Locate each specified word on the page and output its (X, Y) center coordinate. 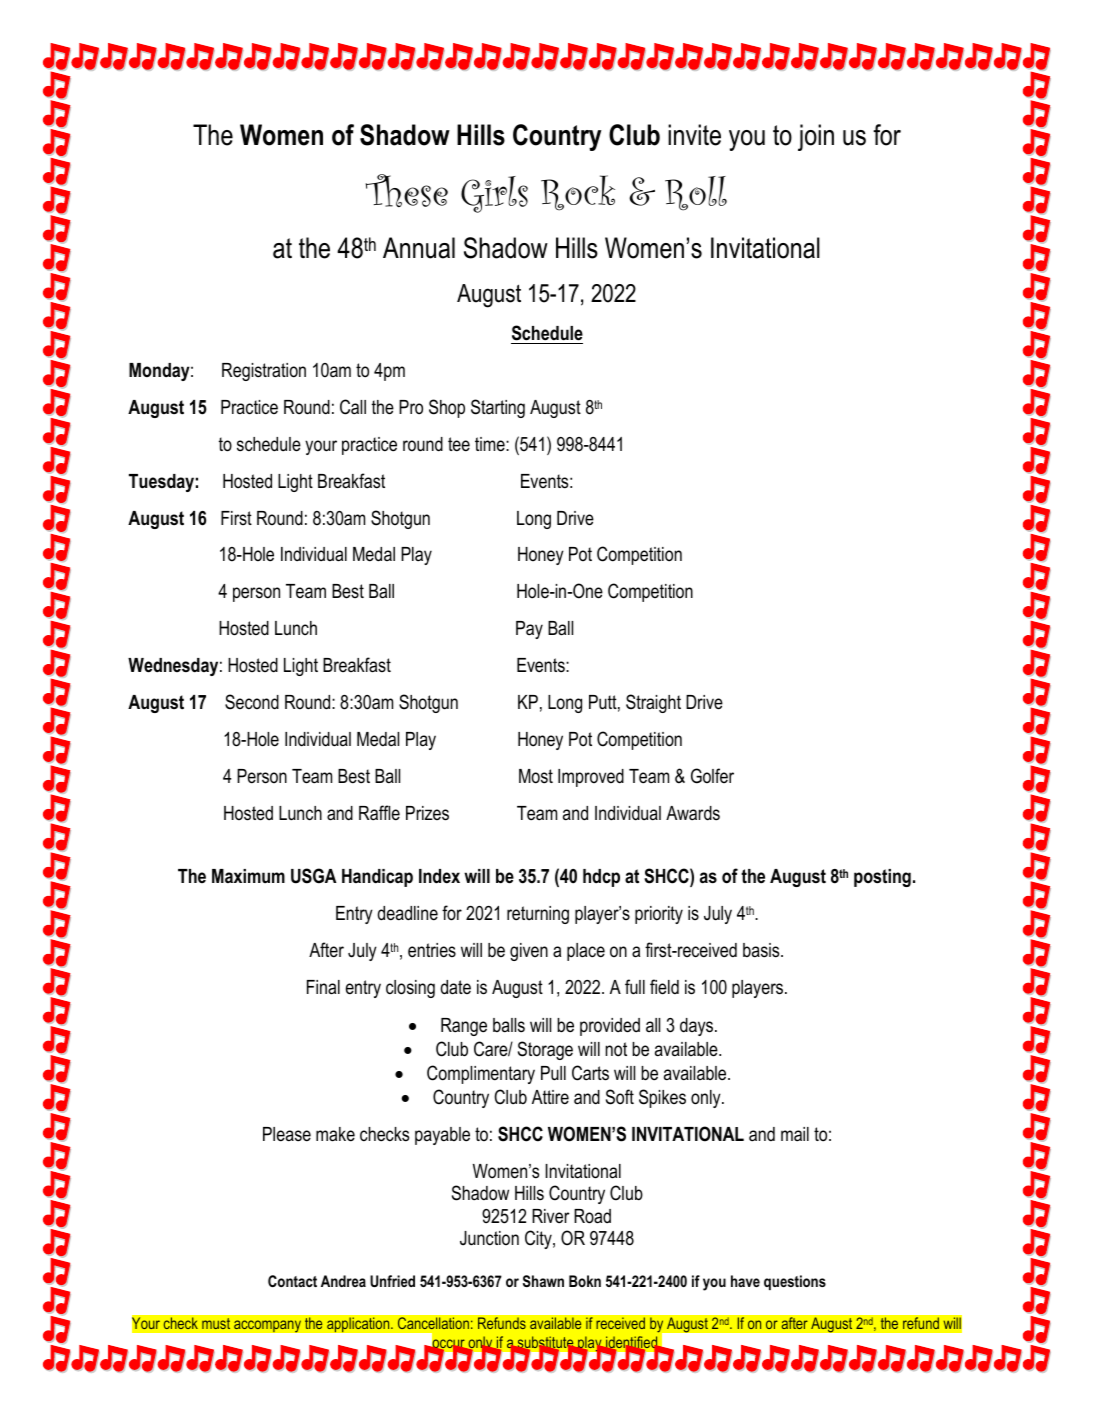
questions (795, 1282)
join (816, 137)
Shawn (543, 1281)
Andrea (343, 1281)
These (407, 190)
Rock (578, 193)
